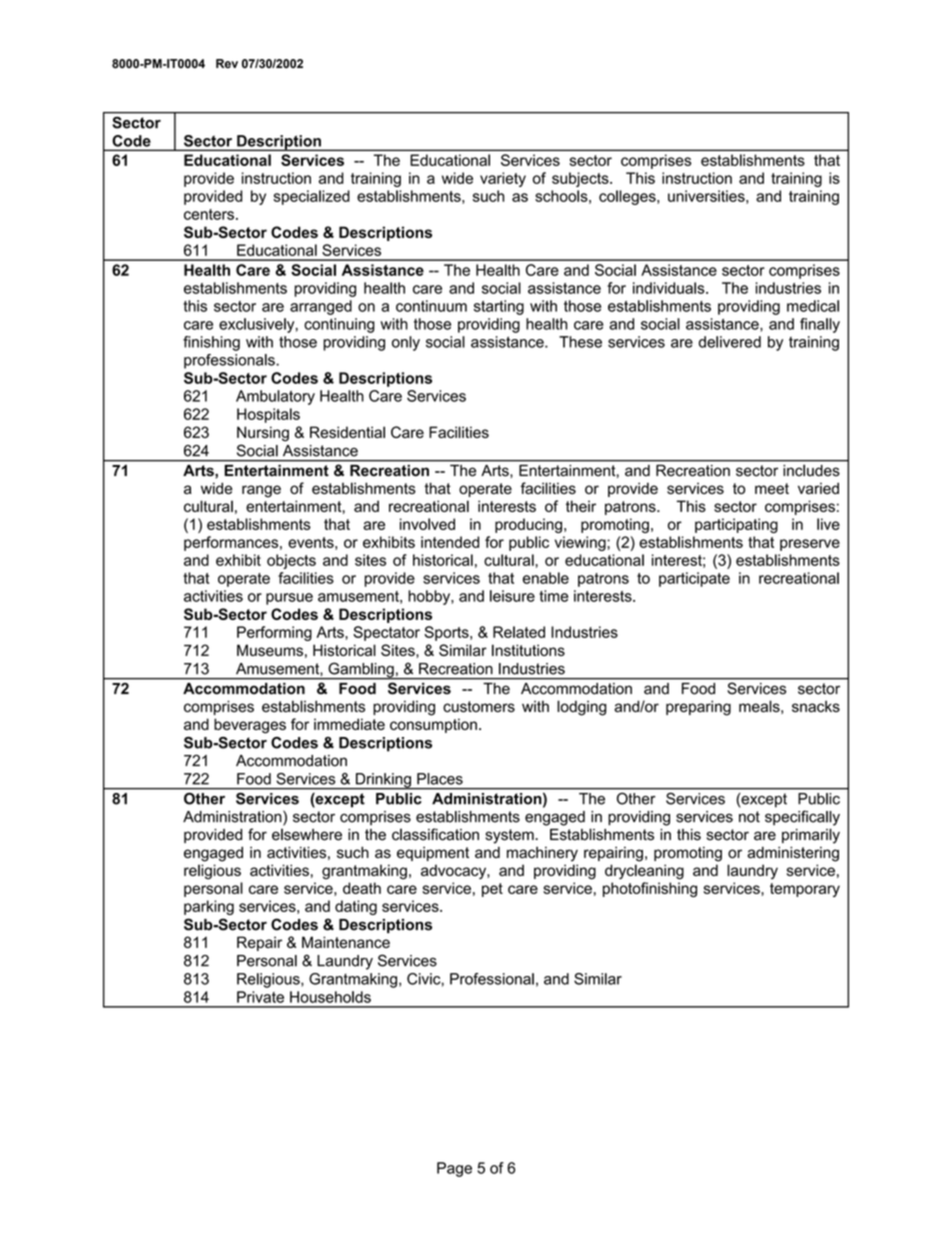 Image resolution: width=952 pixels, height=1233 pixels. I want to click on administering, so click(793, 854).
